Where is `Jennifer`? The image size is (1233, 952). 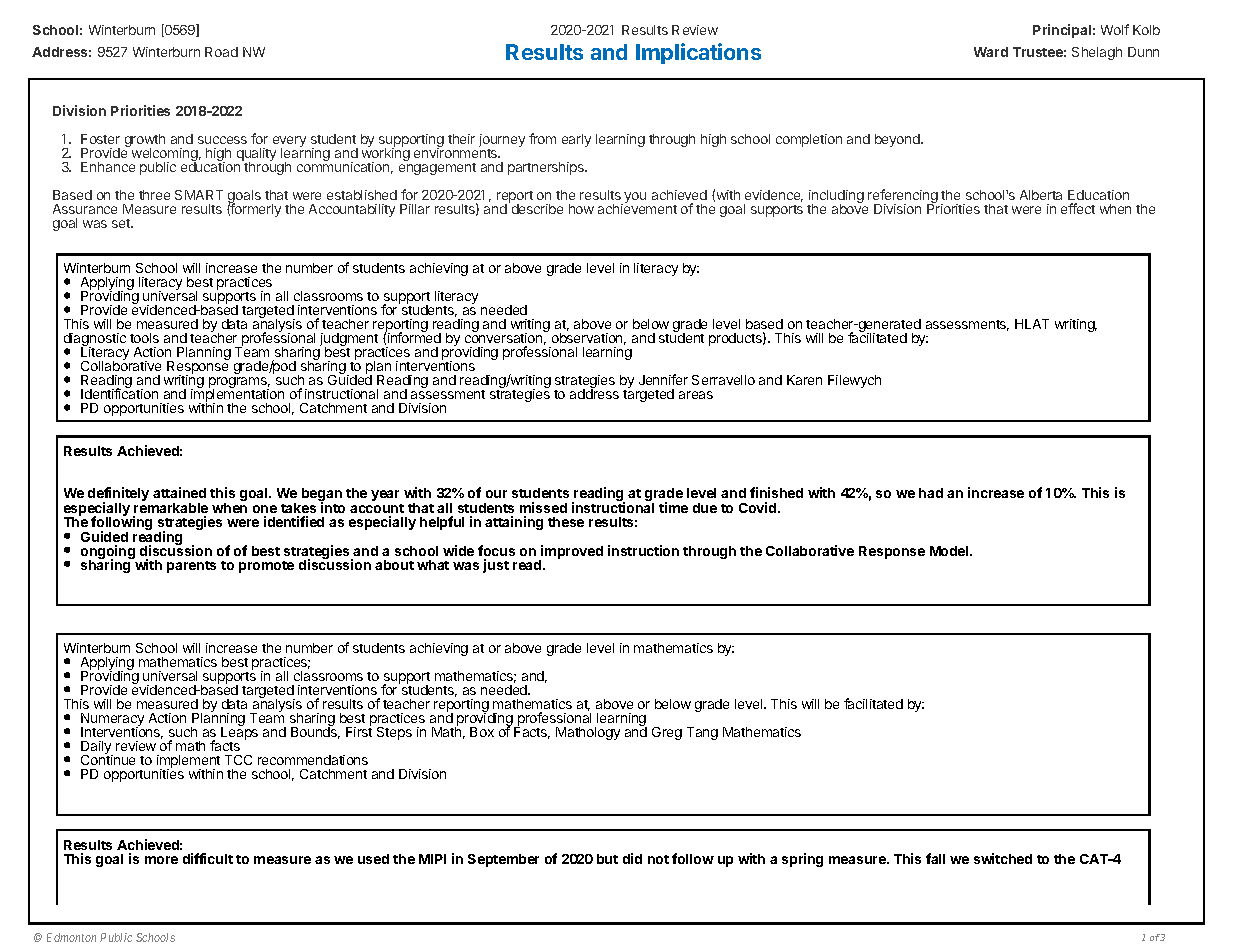 Jennifer is located at coordinates (663, 379).
